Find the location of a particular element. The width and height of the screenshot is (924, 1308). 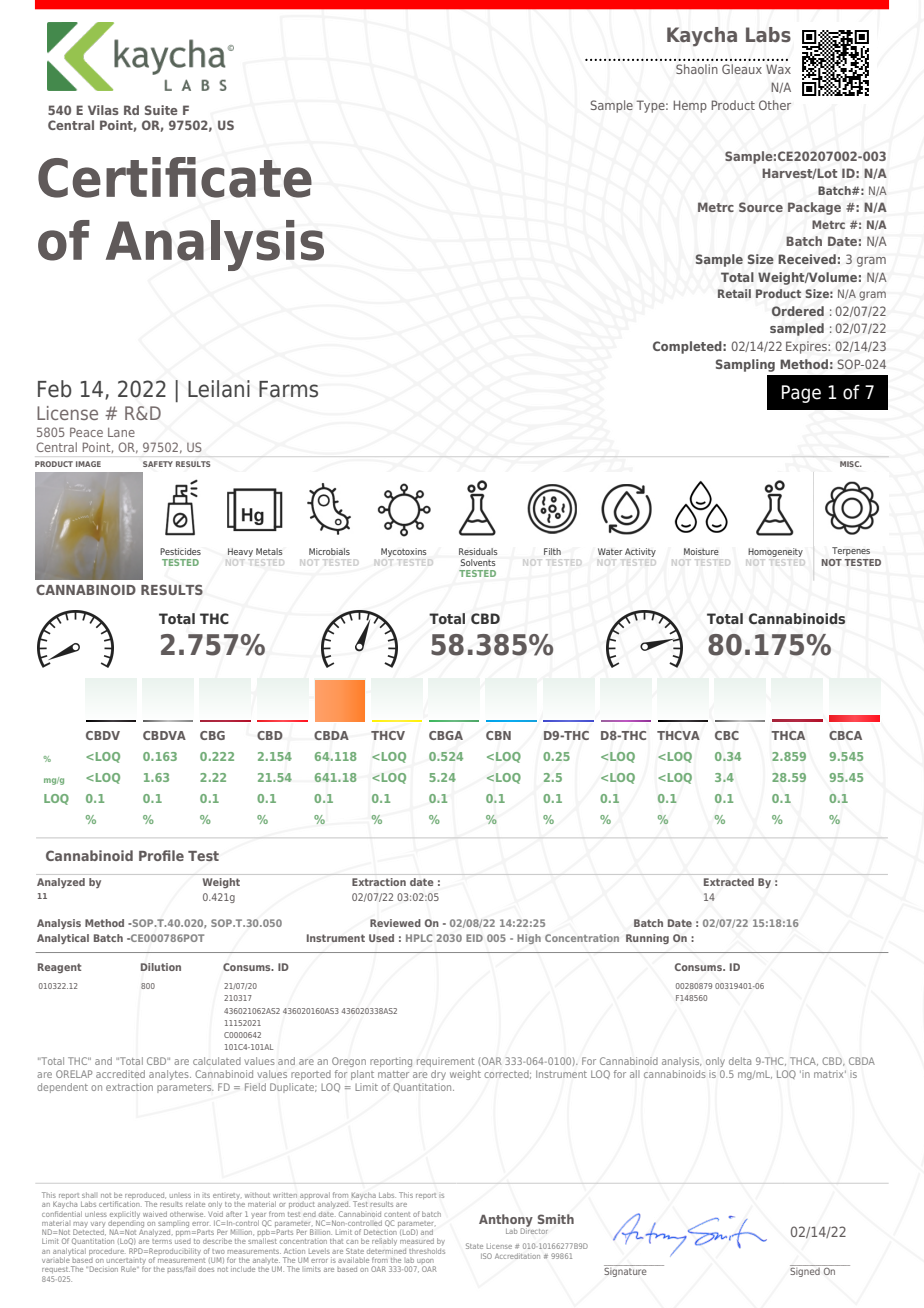

CBGA is located at coordinates (446, 735).
